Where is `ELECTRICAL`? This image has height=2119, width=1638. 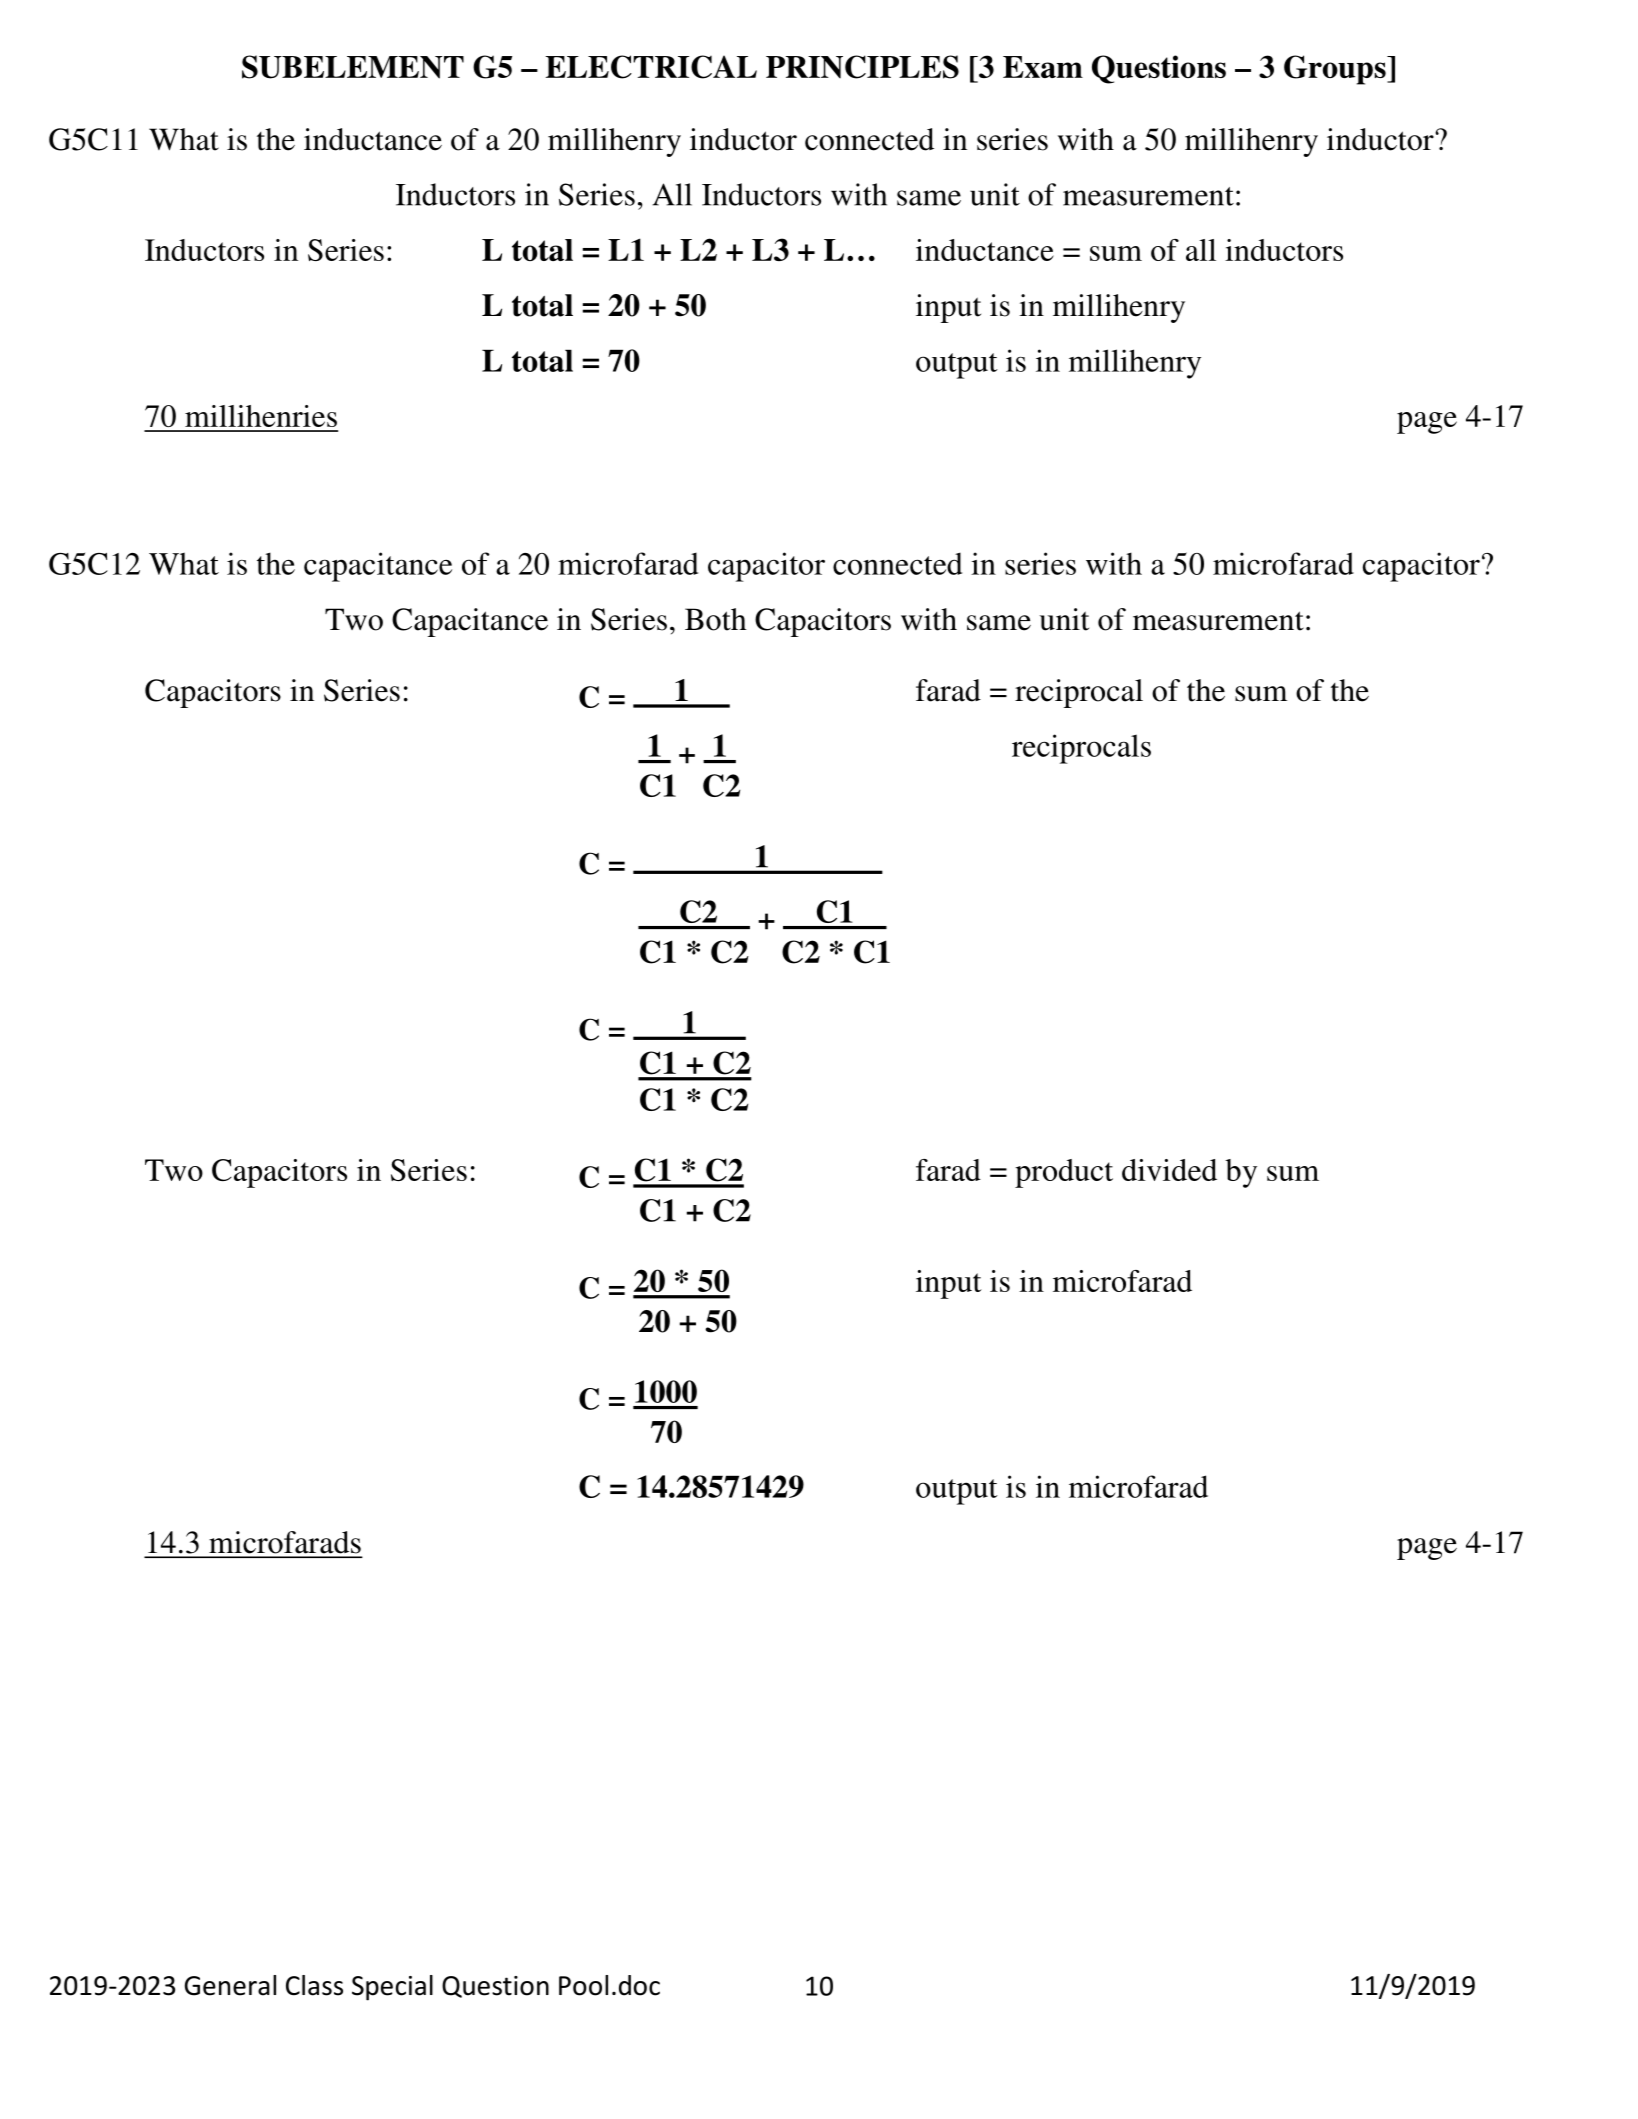 ELECTRICAL is located at coordinates (651, 67).
